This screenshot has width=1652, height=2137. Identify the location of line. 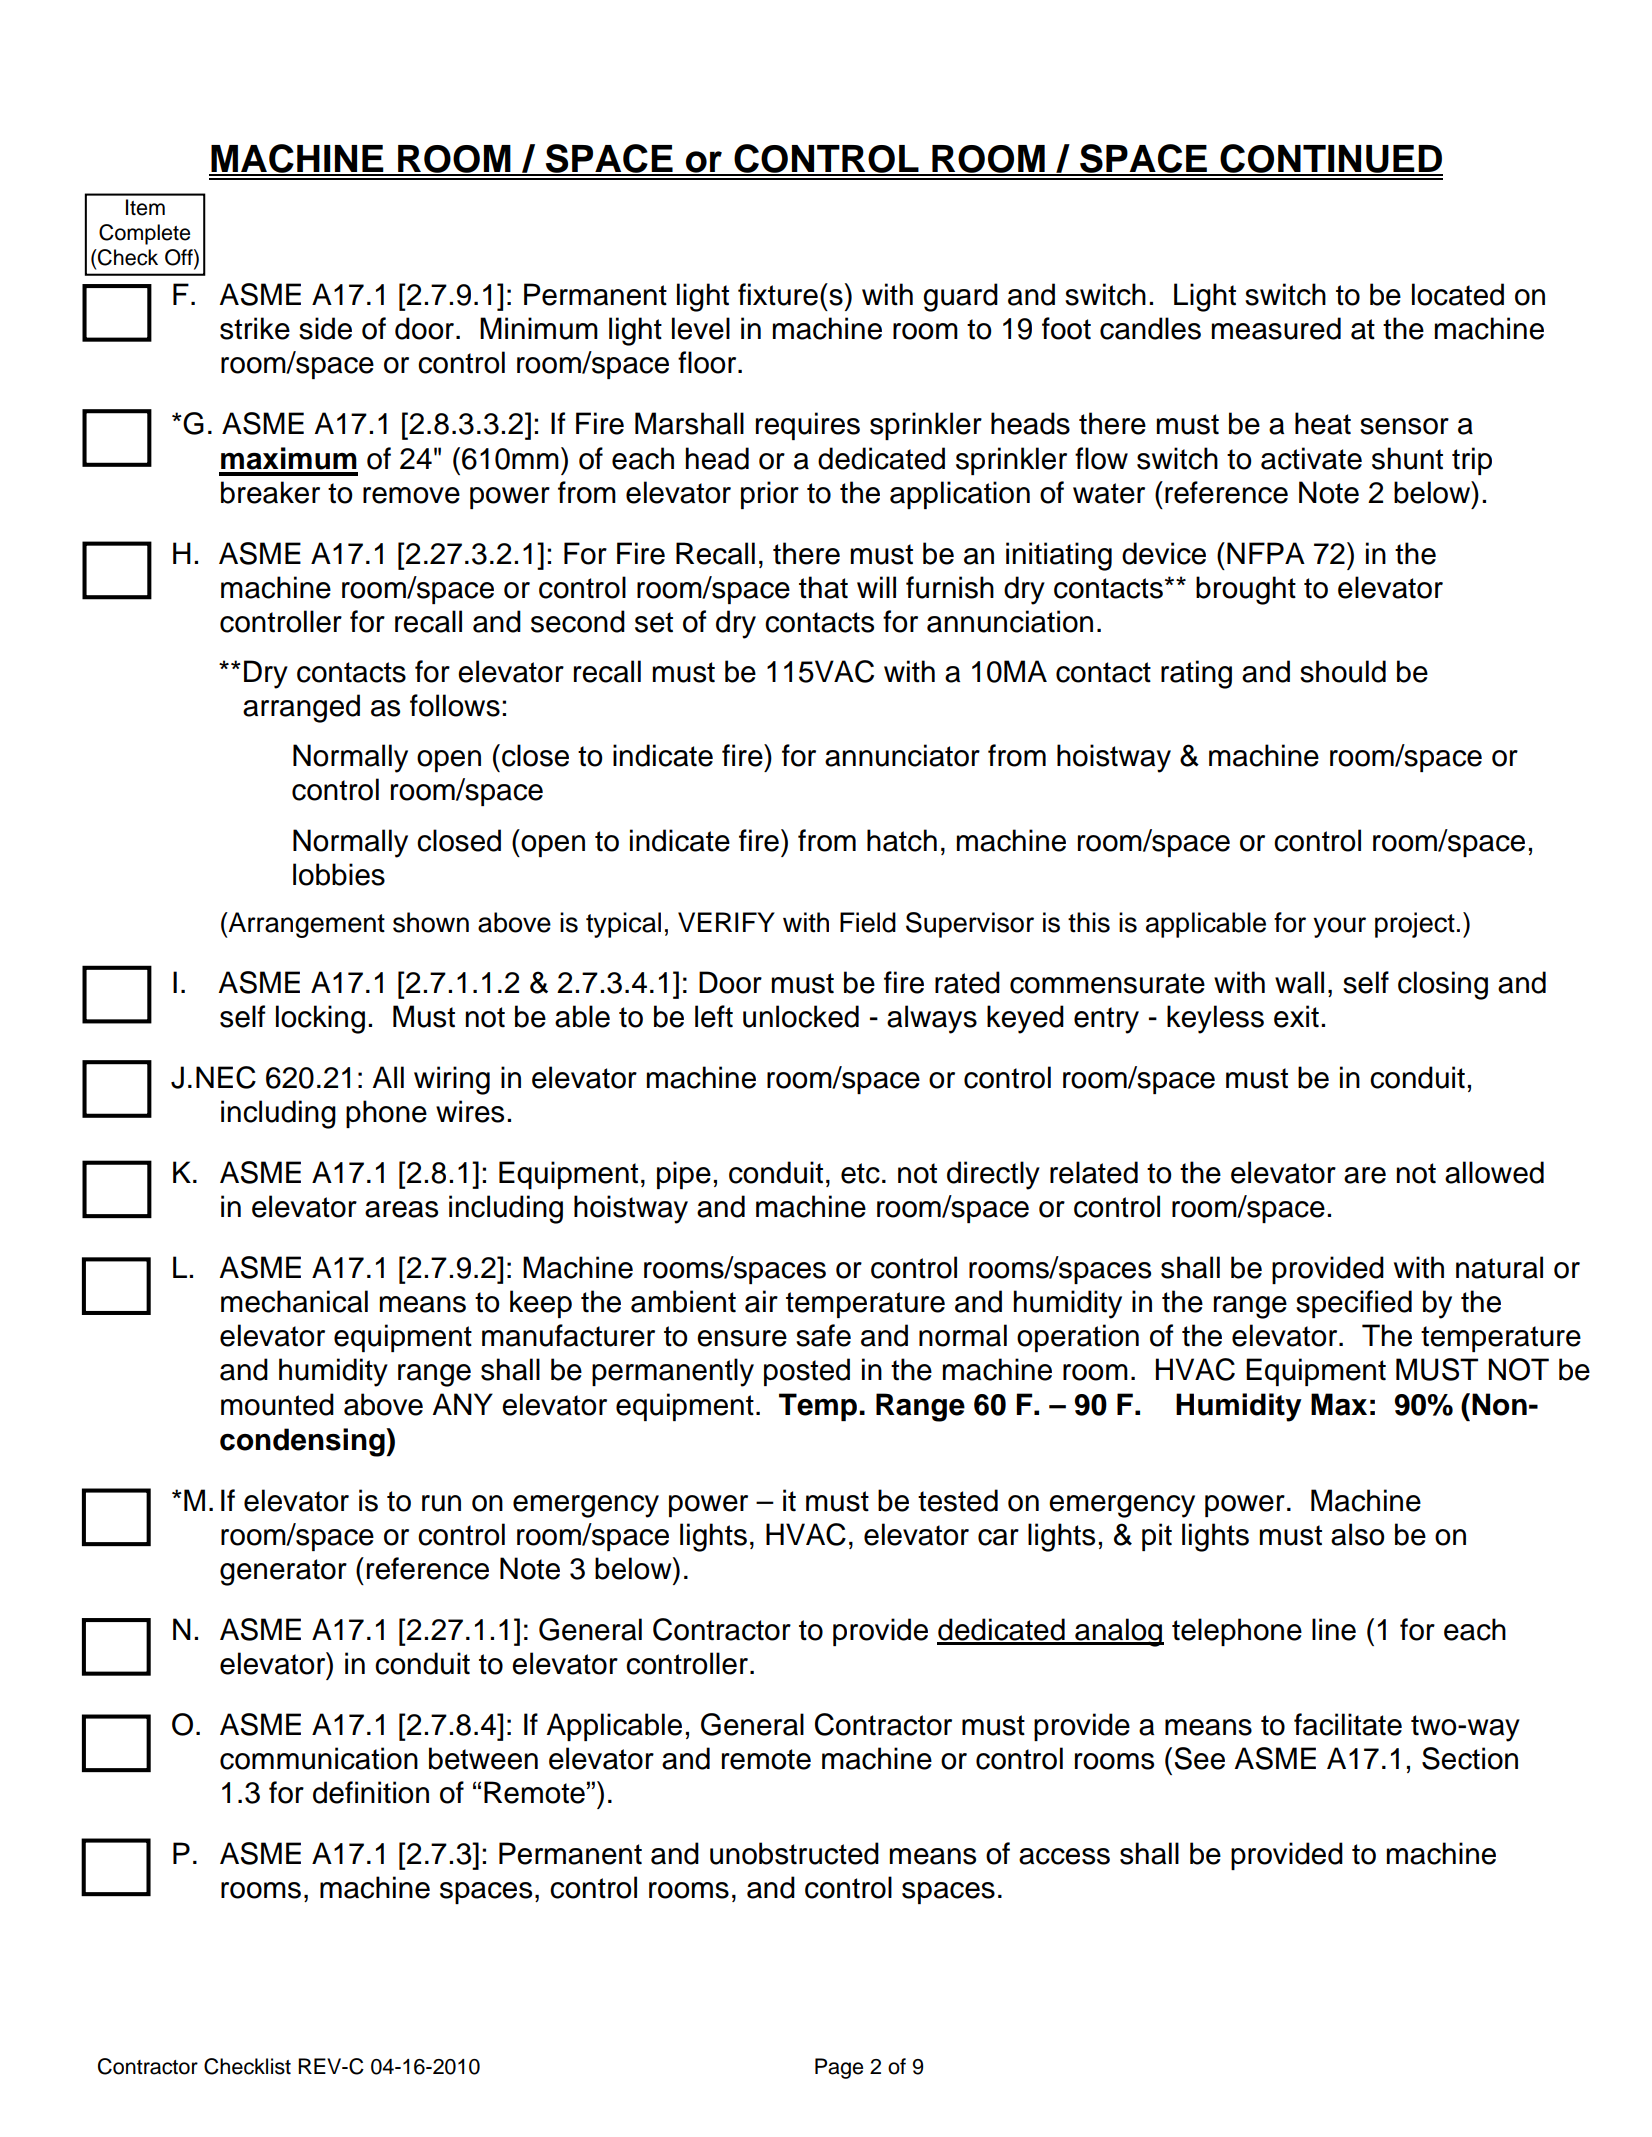
(1334, 1629).
